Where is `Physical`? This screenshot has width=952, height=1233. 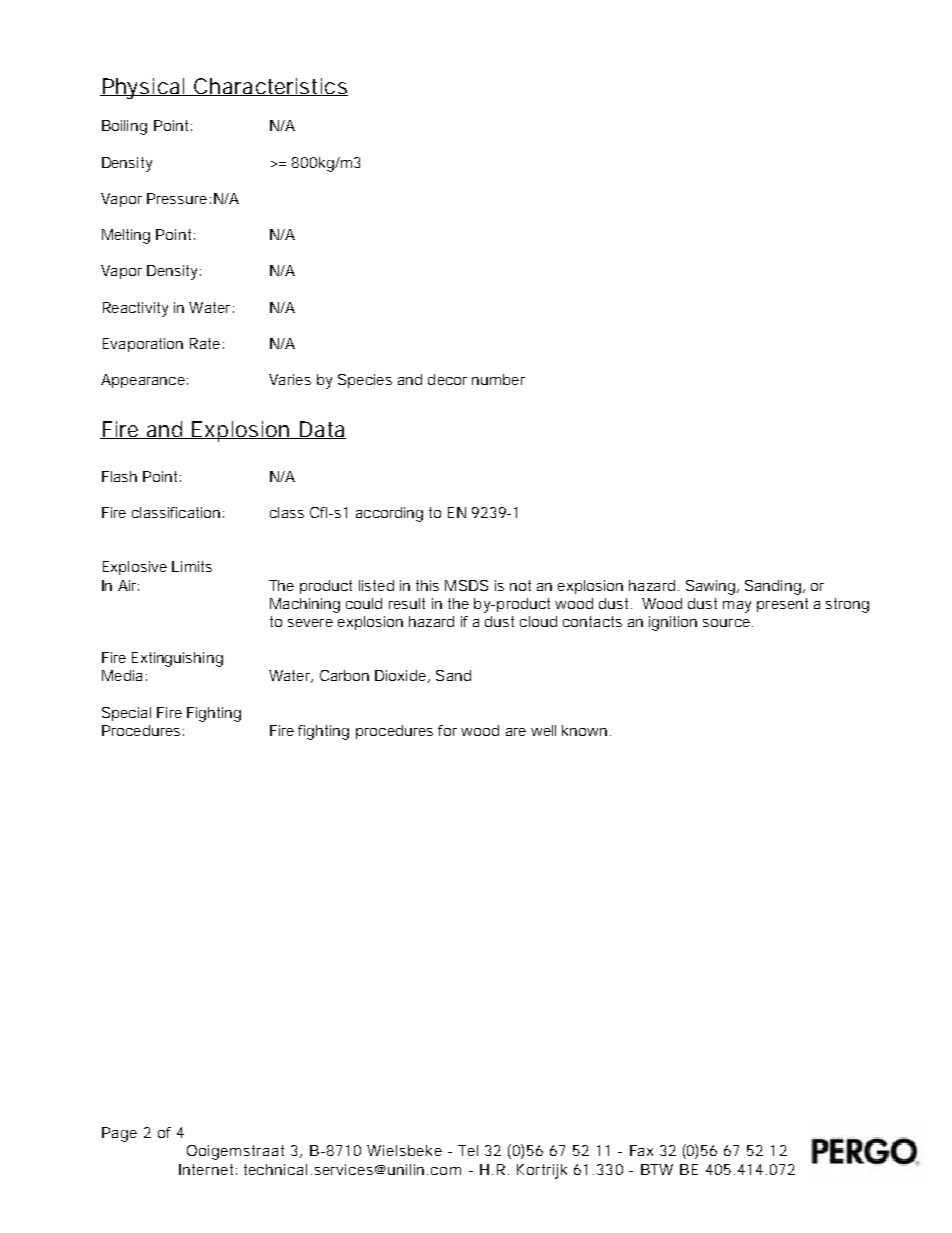 Physical is located at coordinates (143, 88).
